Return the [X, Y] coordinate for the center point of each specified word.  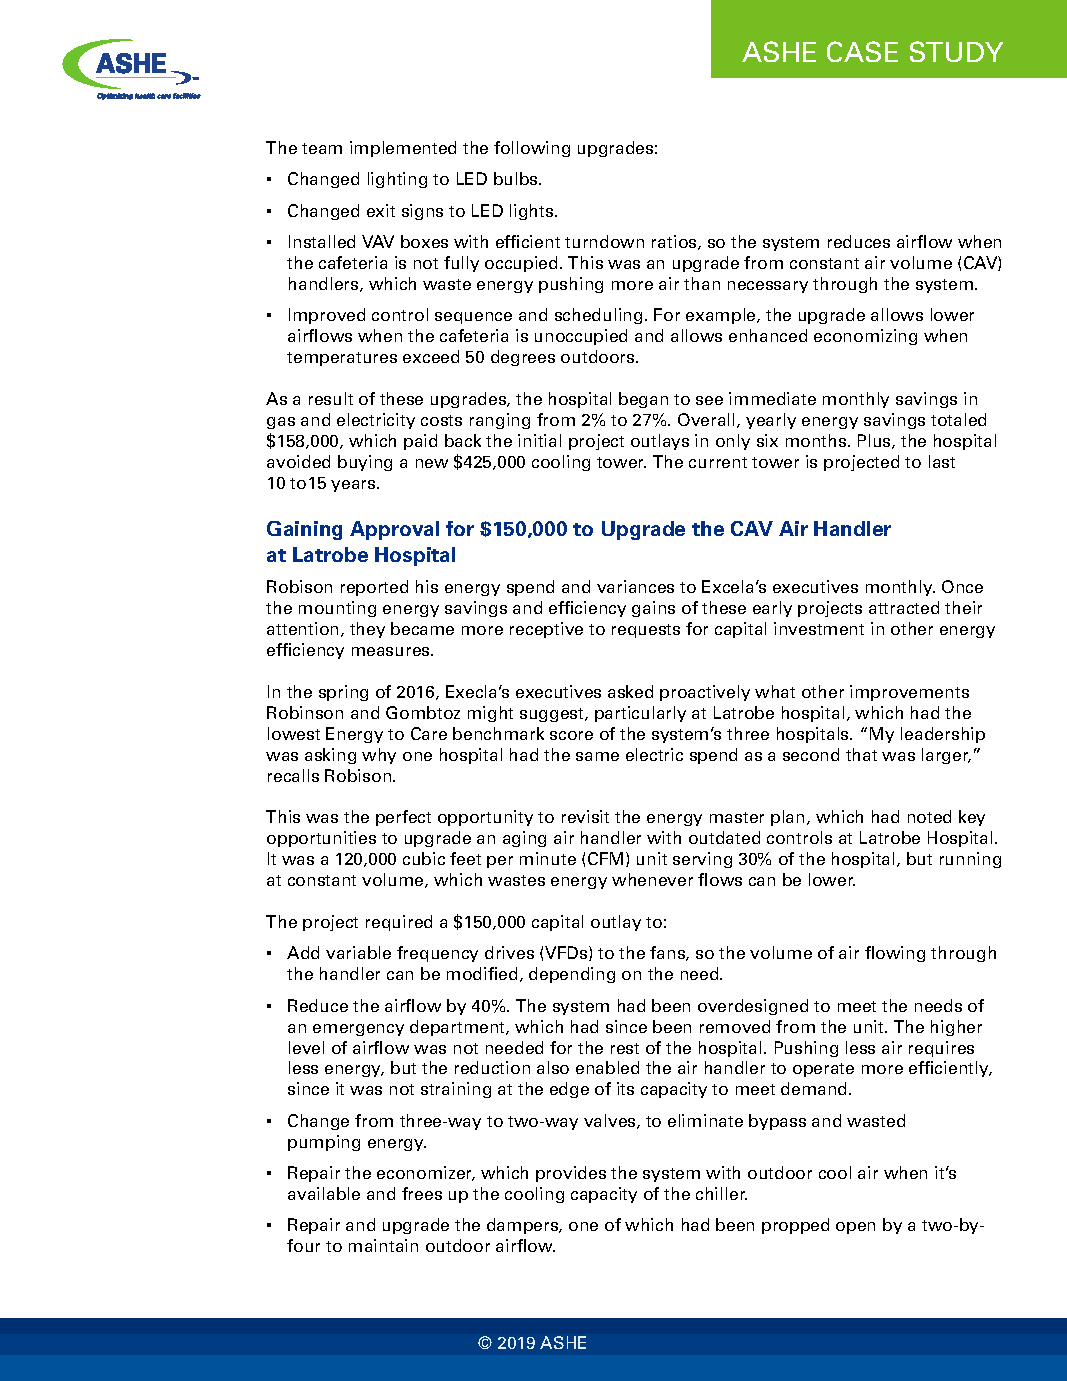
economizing [865, 337]
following [532, 149]
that [861, 754]
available [324, 1193]
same [597, 756]
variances [635, 586]
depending [572, 975]
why [379, 756]
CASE [862, 51]
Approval [394, 530]
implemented [403, 149]
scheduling [598, 316]
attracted [904, 607]
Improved [327, 316]
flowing [895, 954]
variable [358, 952]
